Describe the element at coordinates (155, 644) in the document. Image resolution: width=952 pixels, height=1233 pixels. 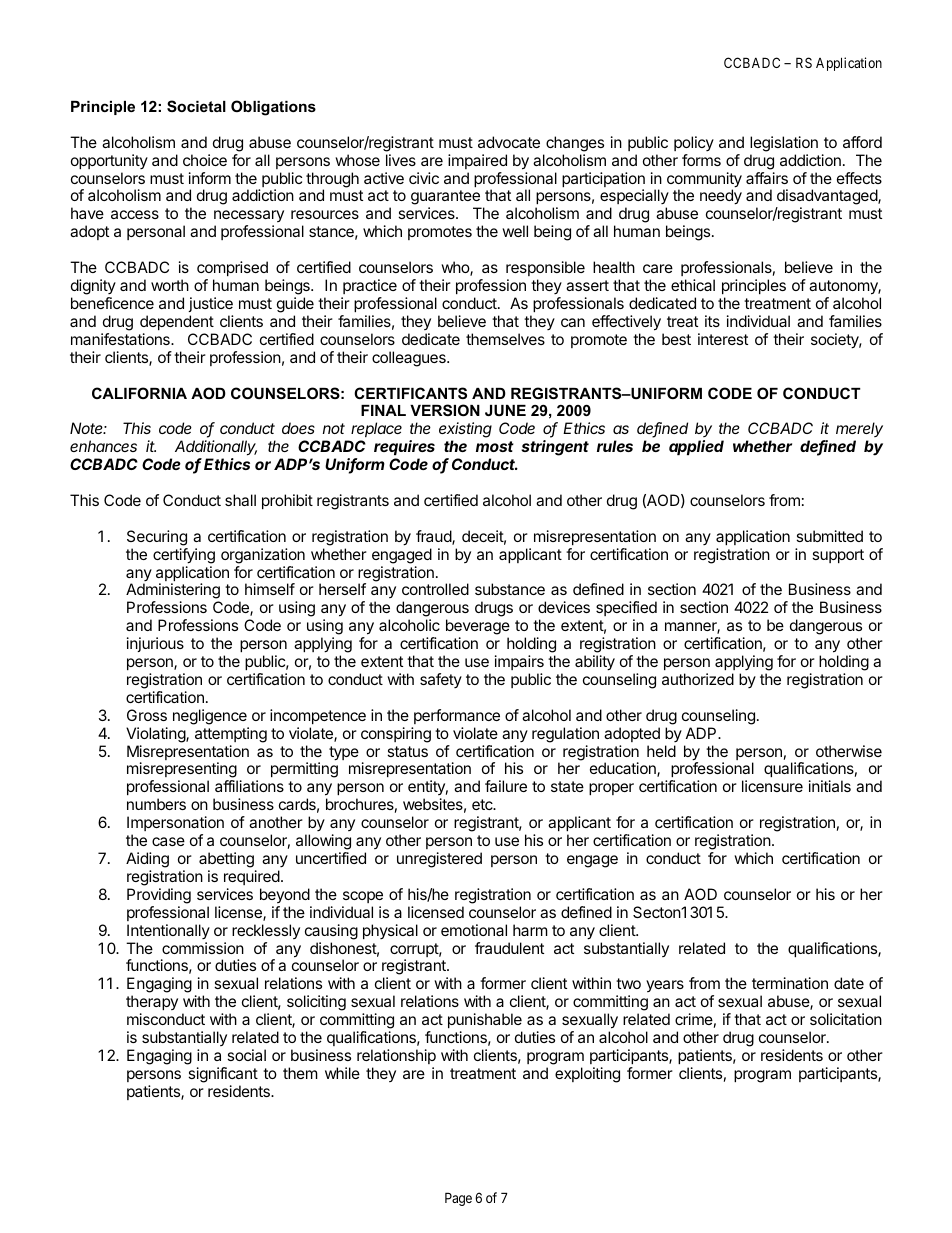
I see `injurious` at that location.
